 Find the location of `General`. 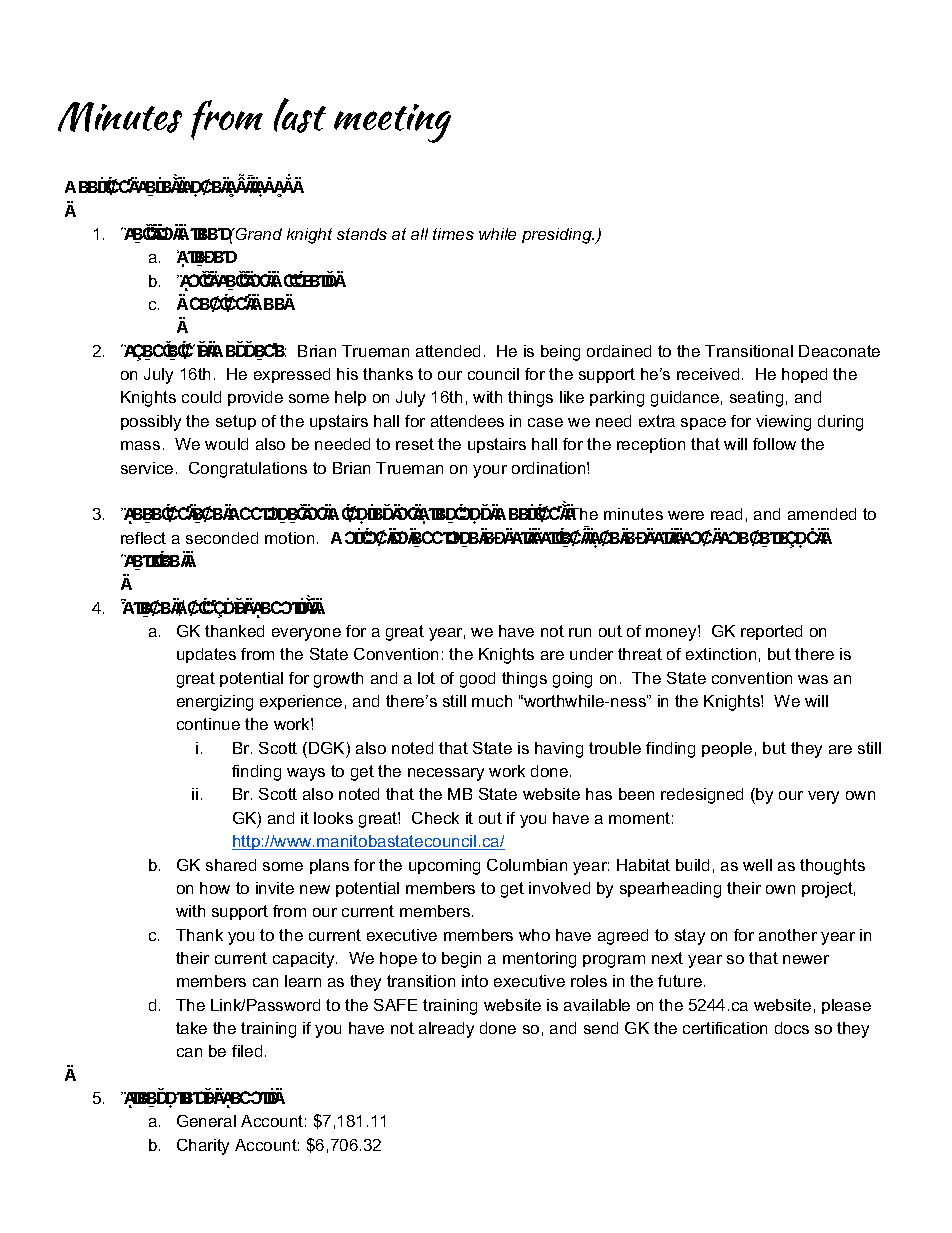

General is located at coordinates (206, 1121).
